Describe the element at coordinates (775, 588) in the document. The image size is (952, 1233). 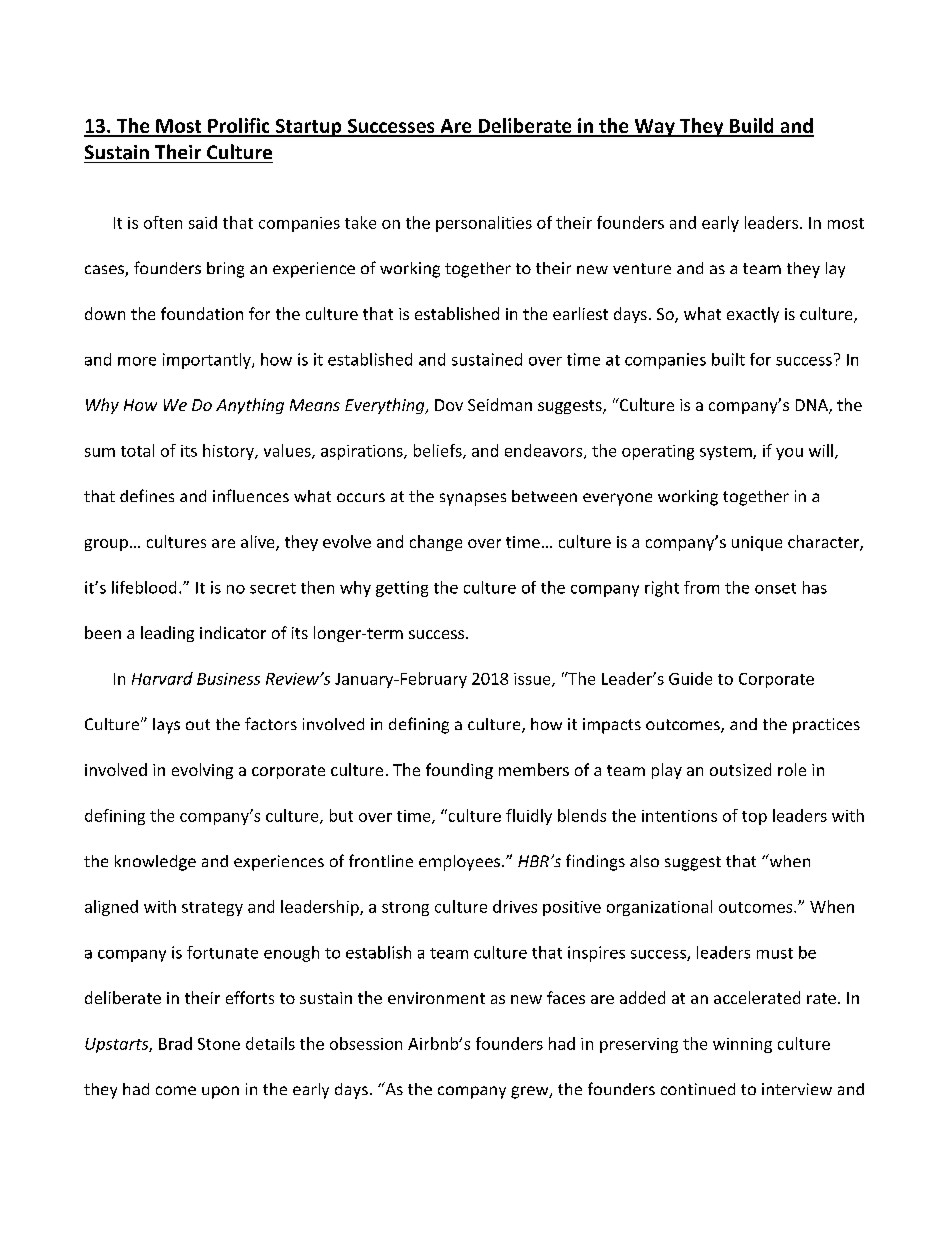
I see `onset` at that location.
